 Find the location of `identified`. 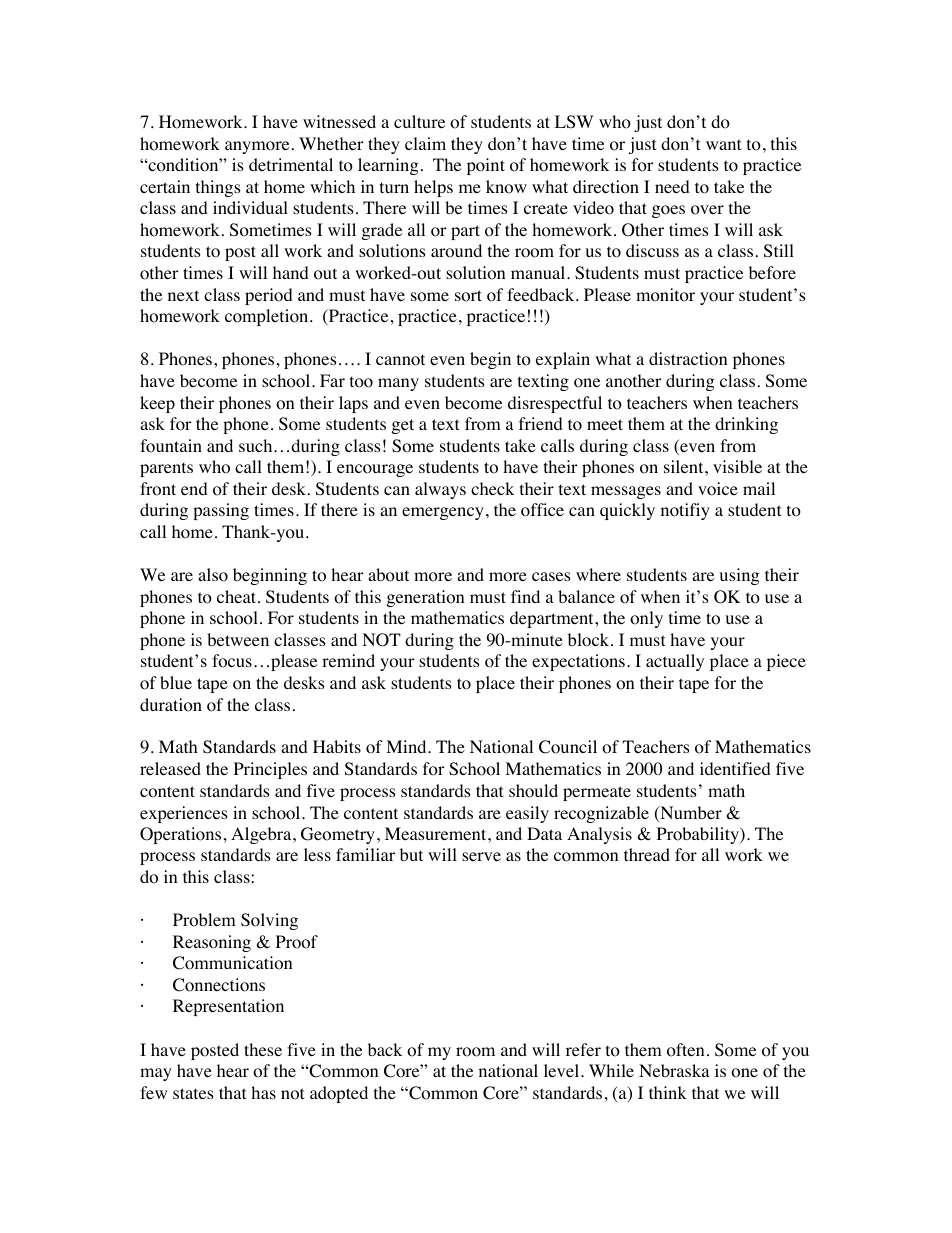

identified is located at coordinates (735, 768).
